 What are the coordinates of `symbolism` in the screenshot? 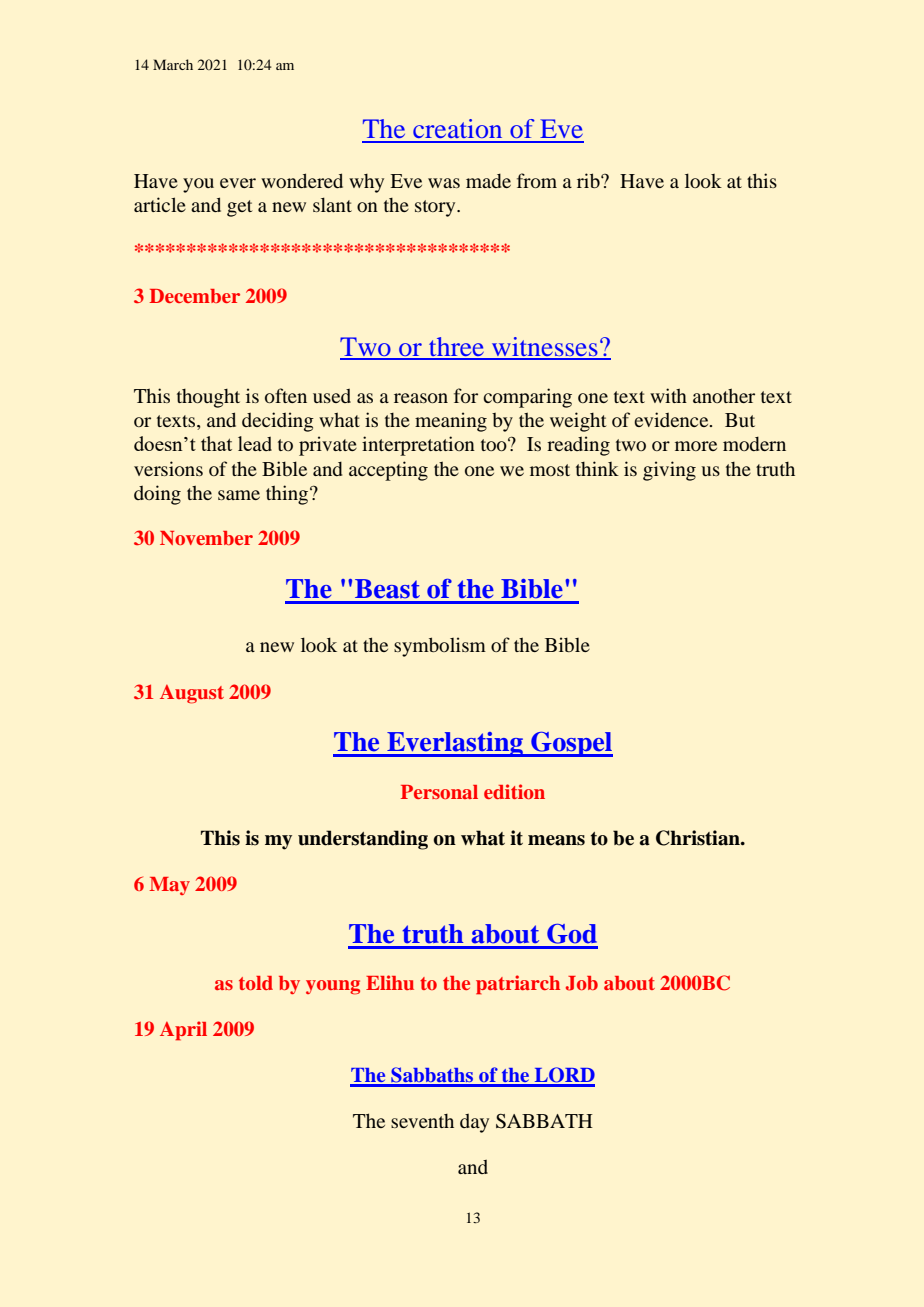 It's located at (440, 647).
